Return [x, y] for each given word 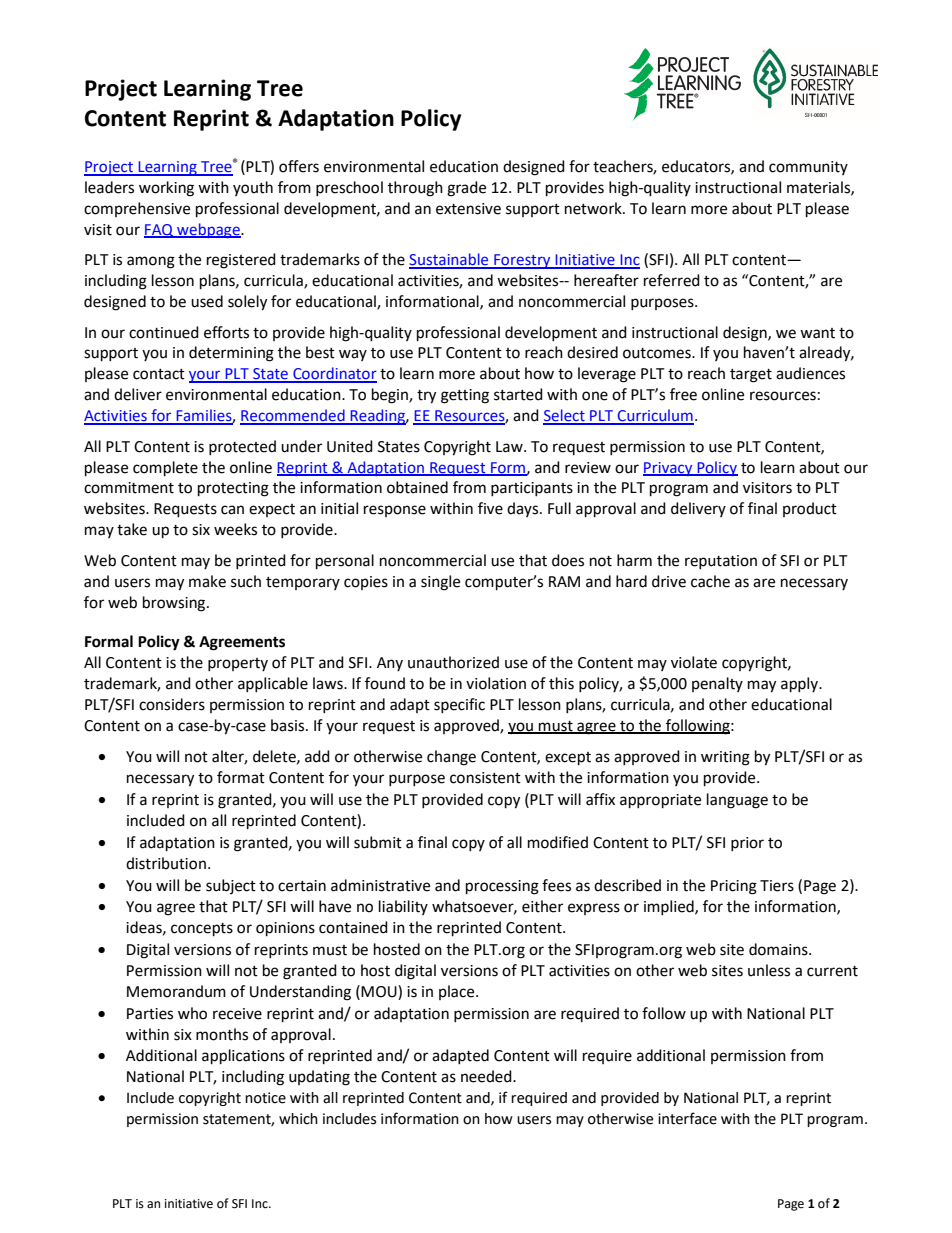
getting [465, 396]
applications [243, 1057]
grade [466, 189]
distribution [166, 863]
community [808, 168]
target [751, 376]
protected [242, 447]
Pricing [734, 887]
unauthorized [453, 662]
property [238, 664]
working [166, 189]
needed [487, 1076]
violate [694, 662]
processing [502, 887]
